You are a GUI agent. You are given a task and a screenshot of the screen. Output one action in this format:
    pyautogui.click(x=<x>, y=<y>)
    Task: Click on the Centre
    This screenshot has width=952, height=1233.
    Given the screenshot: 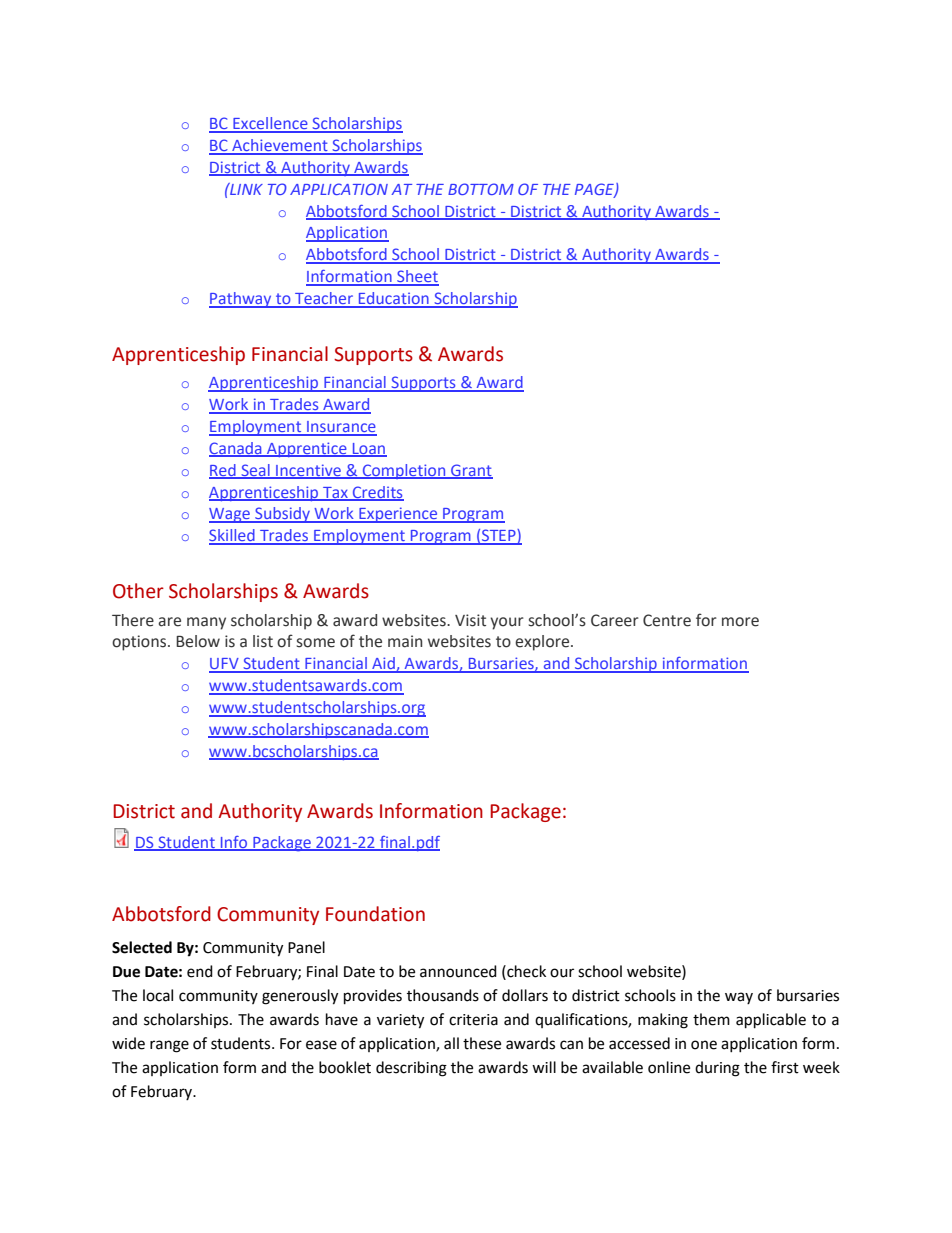 What is the action you would take?
    pyautogui.click(x=667, y=620)
